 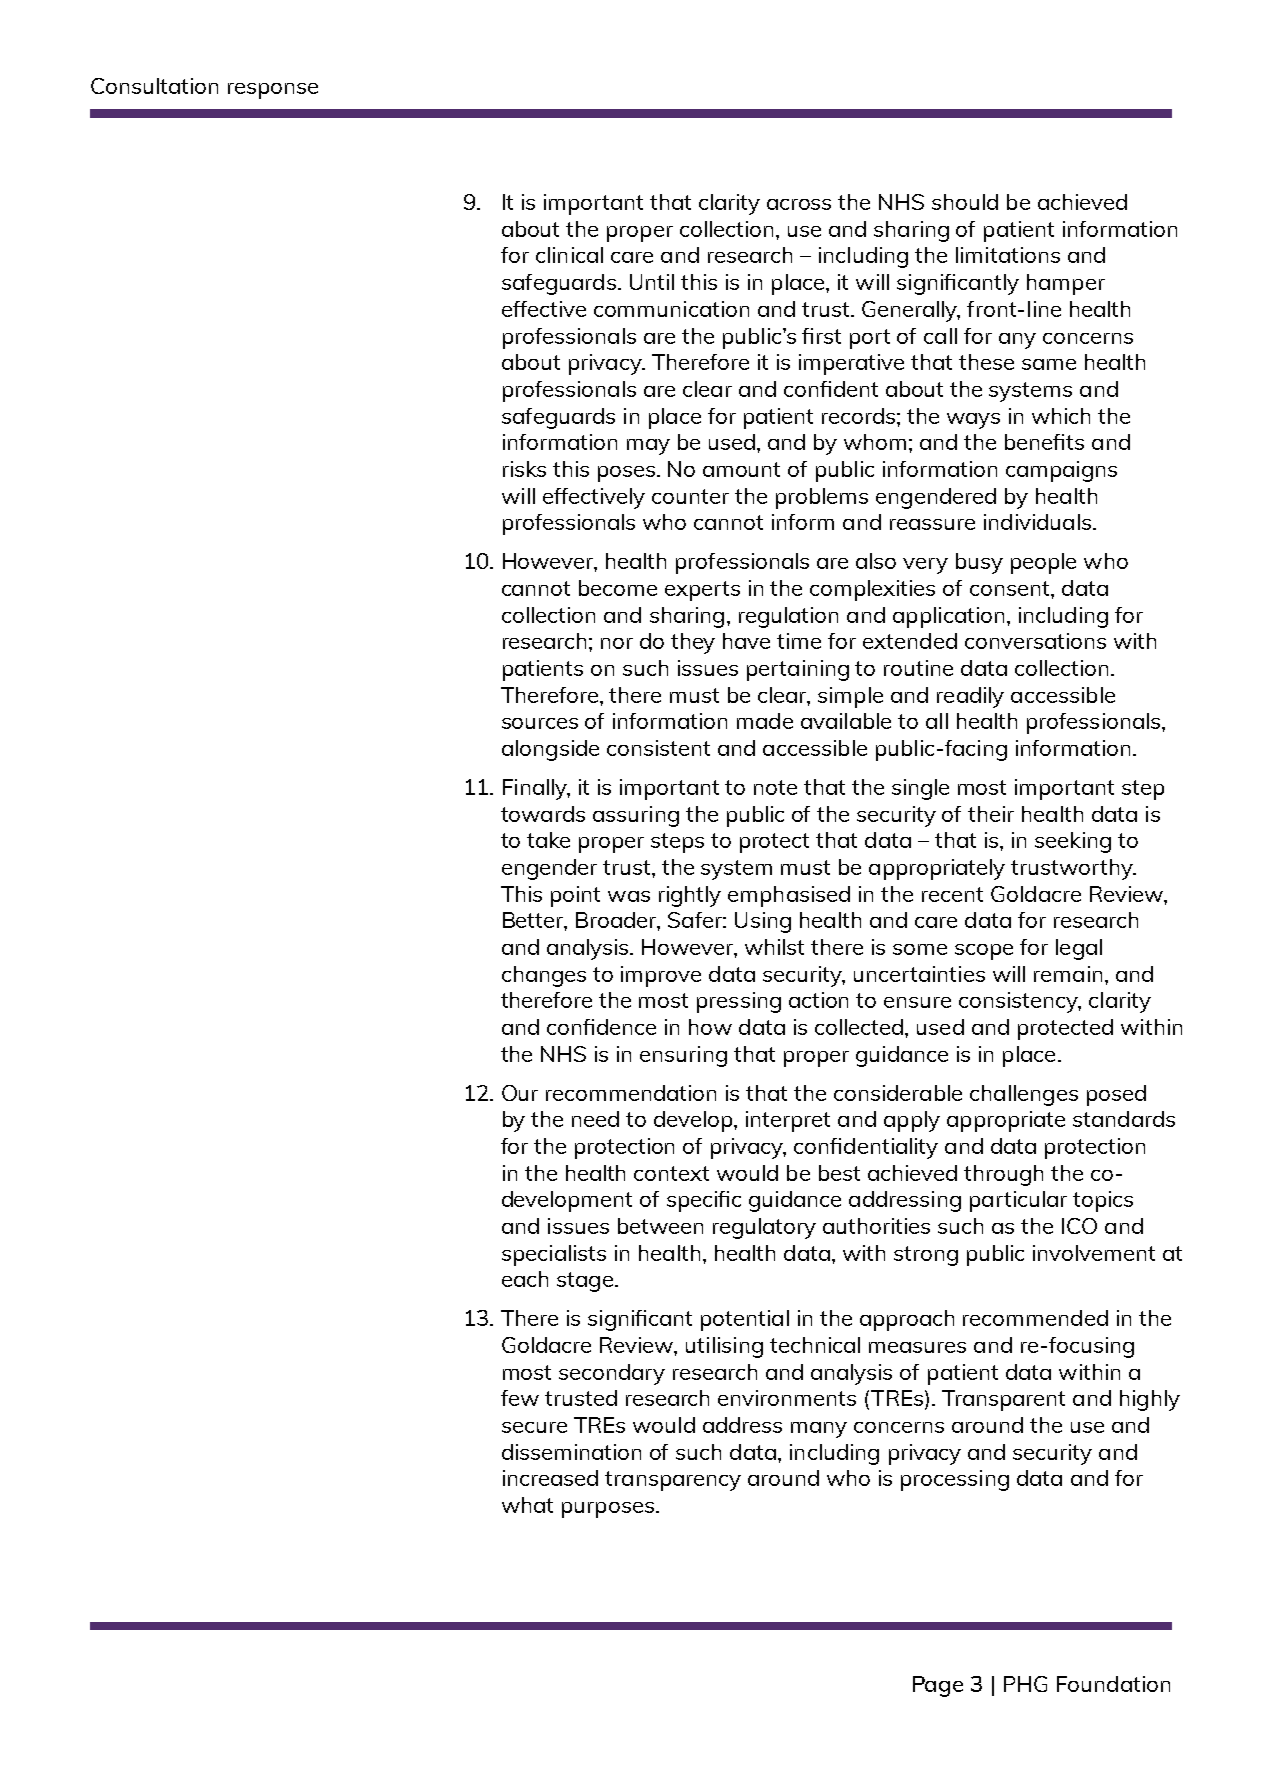 I want to click on should, so click(x=965, y=202).
